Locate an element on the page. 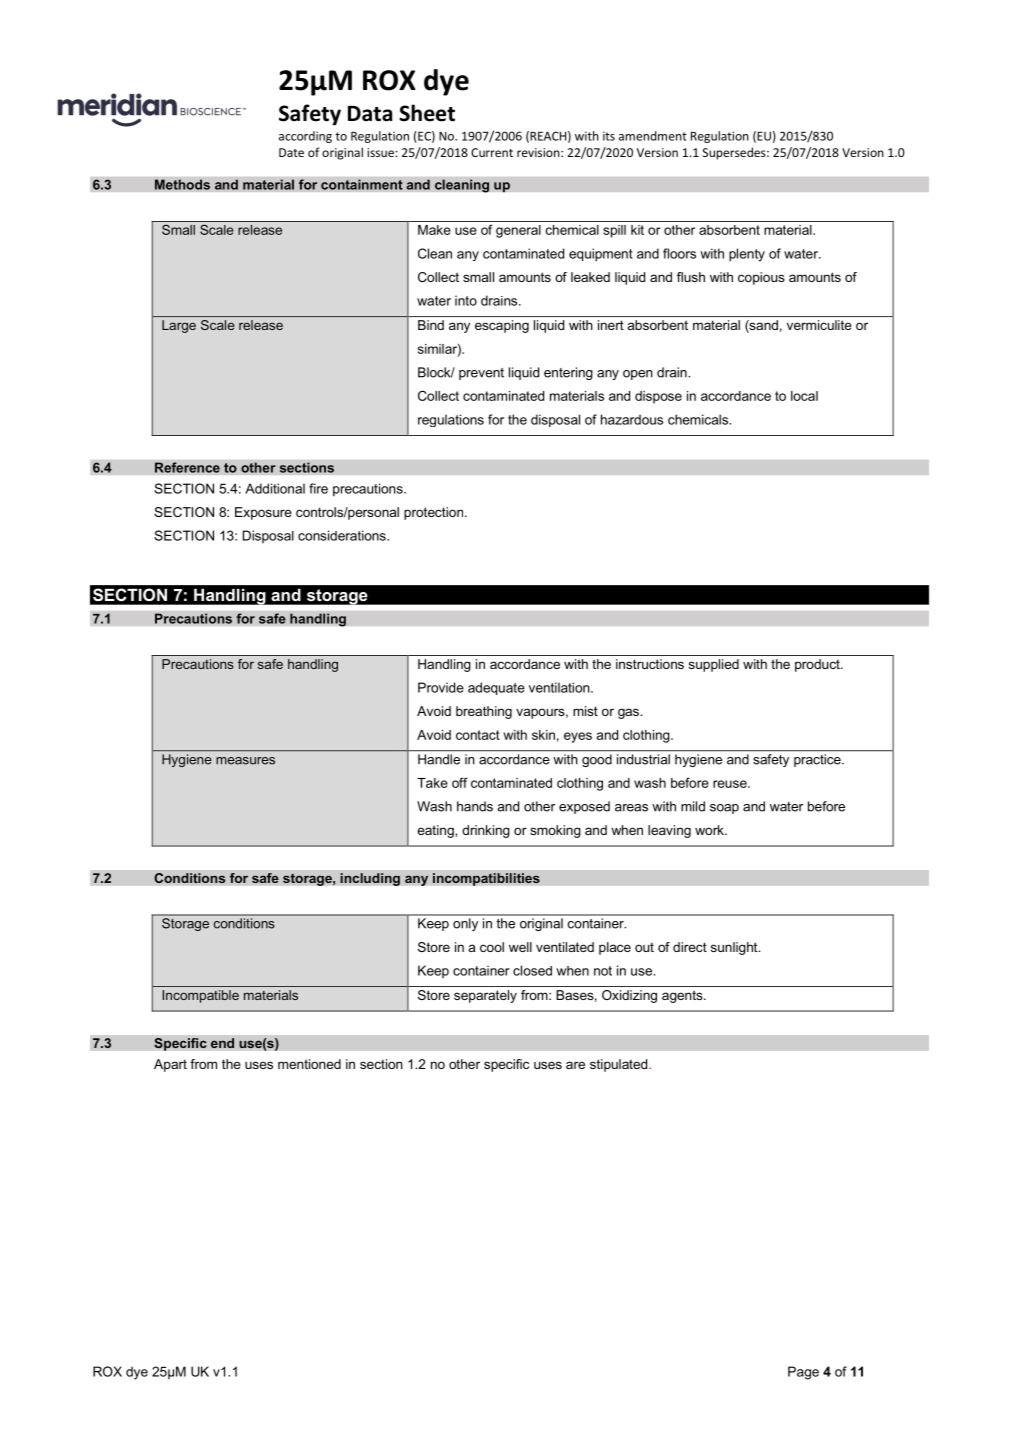  stipulated is located at coordinates (620, 1065).
